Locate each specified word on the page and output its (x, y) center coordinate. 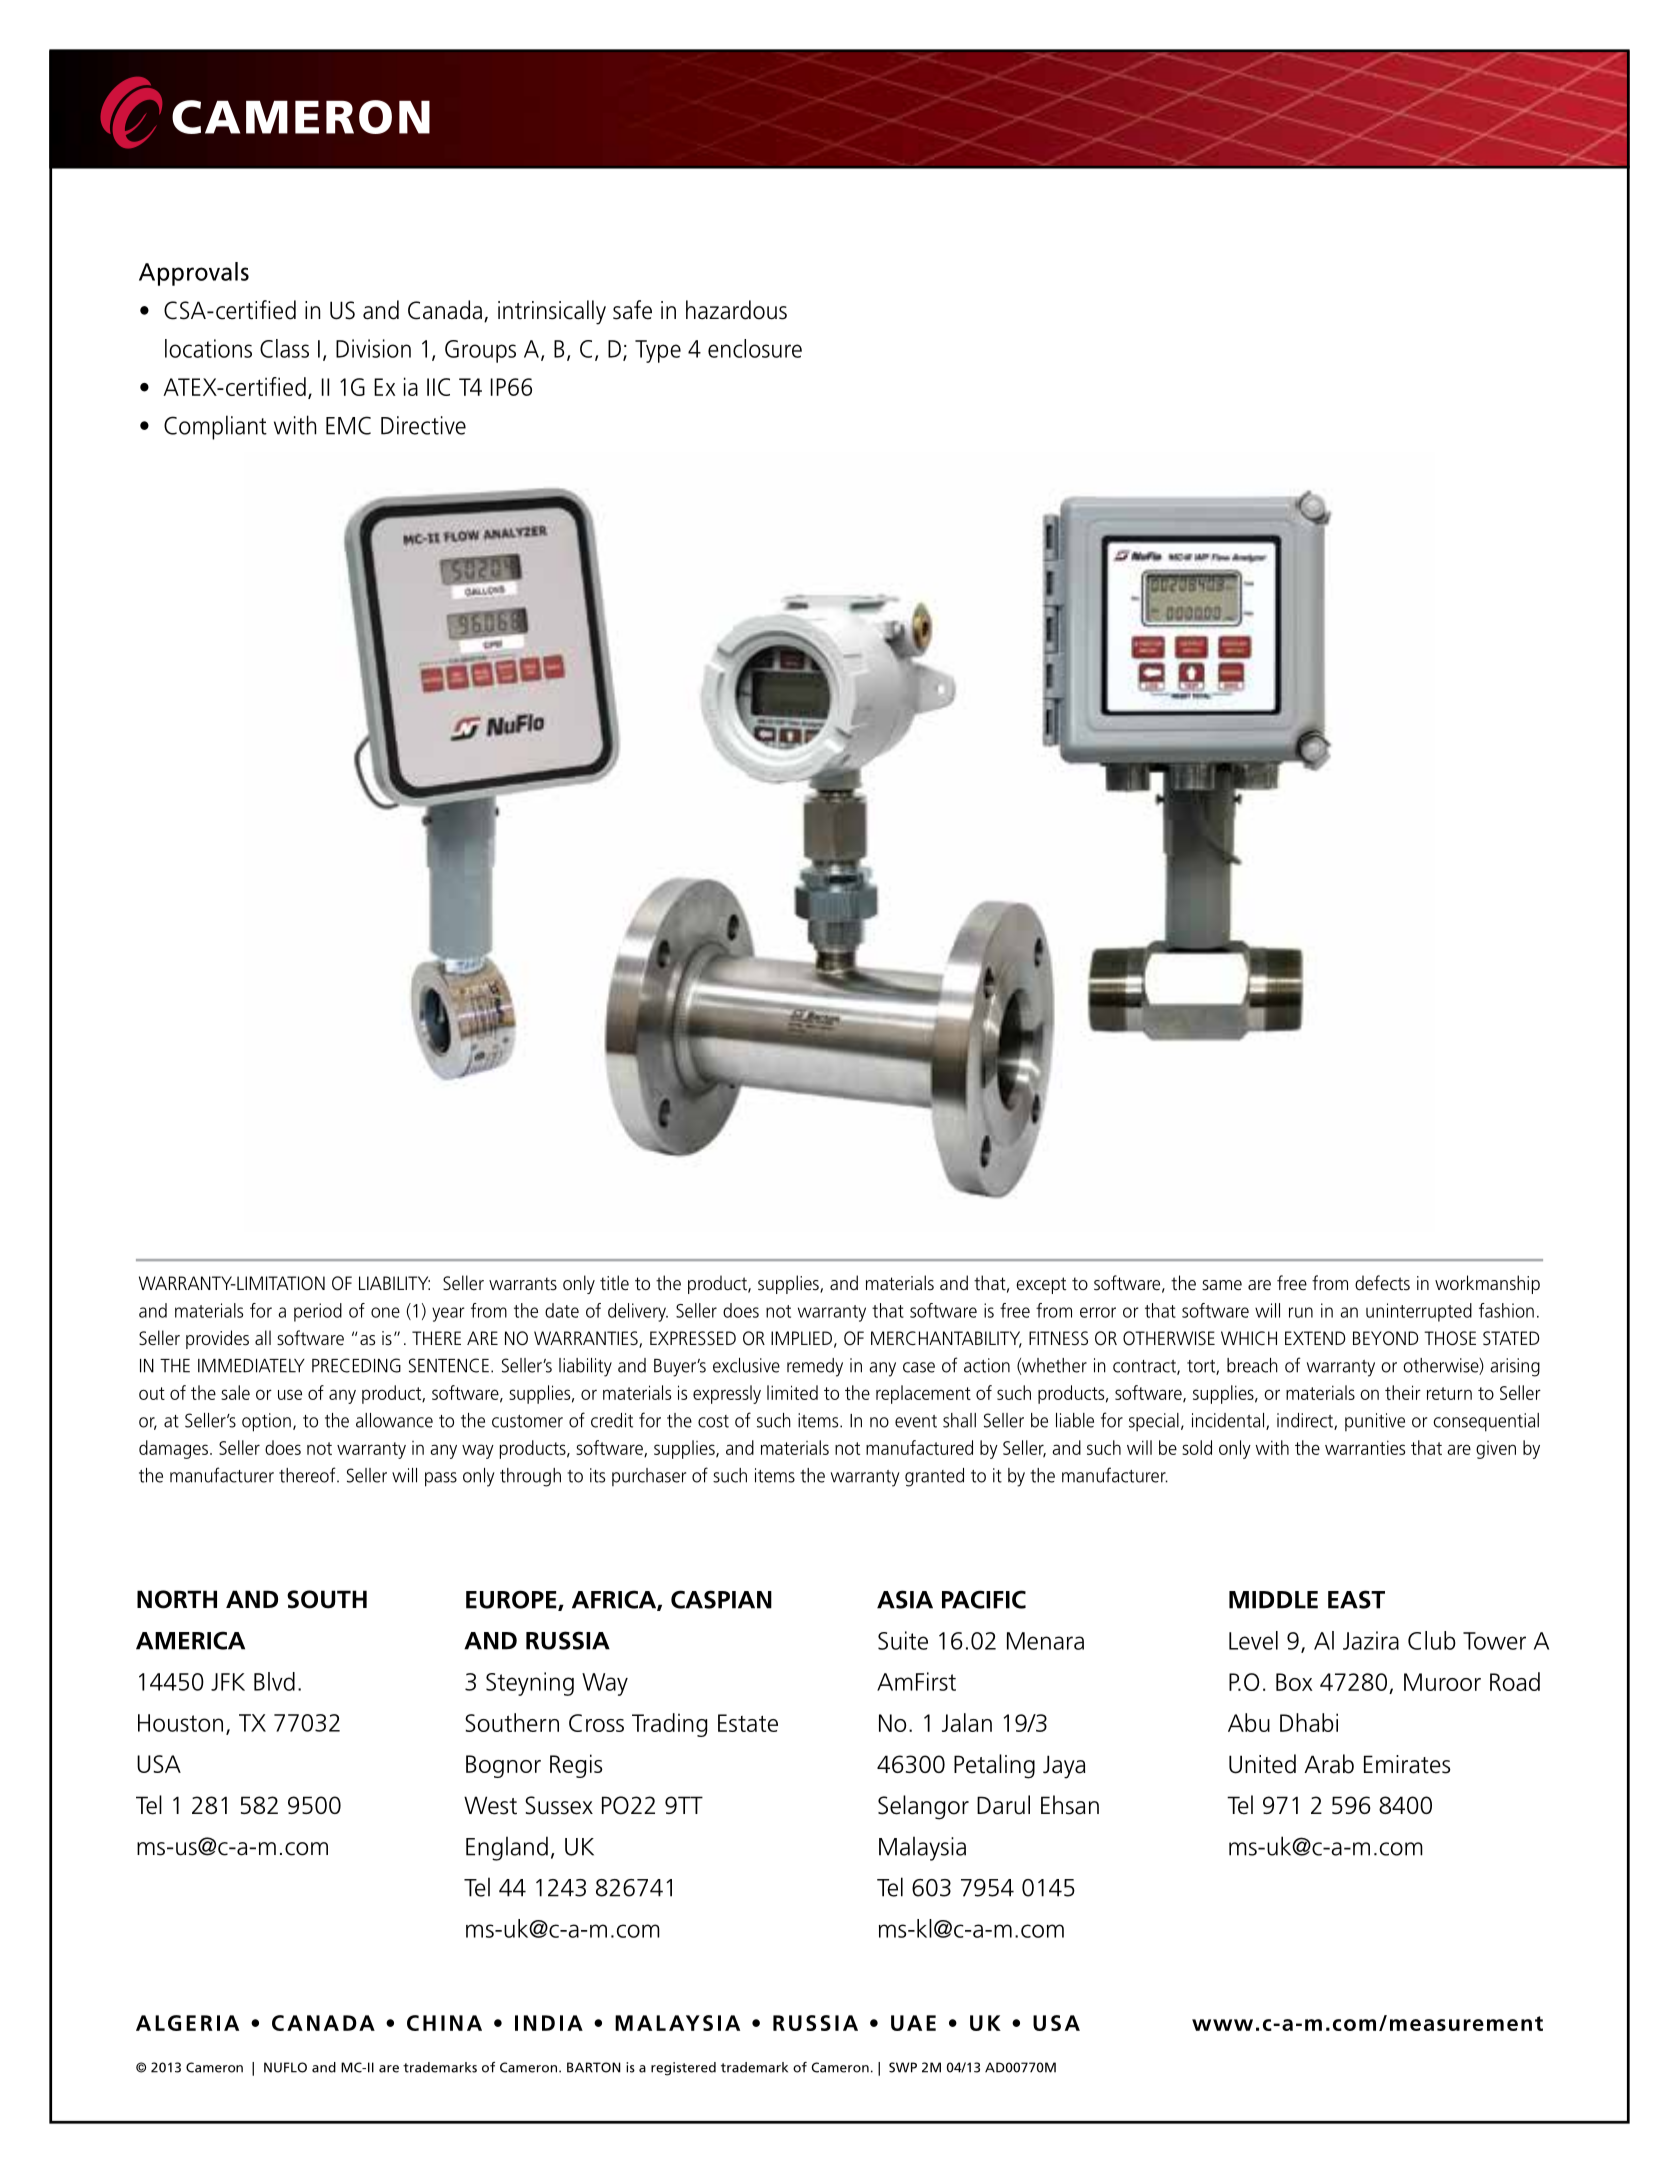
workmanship (1487, 1284)
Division (373, 348)
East (1356, 1599)
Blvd (274, 1681)
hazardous (736, 310)
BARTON (594, 2067)
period (318, 1312)
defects (1382, 1283)
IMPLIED (801, 1338)
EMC (348, 425)
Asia (905, 1599)
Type (658, 351)
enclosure (755, 348)
